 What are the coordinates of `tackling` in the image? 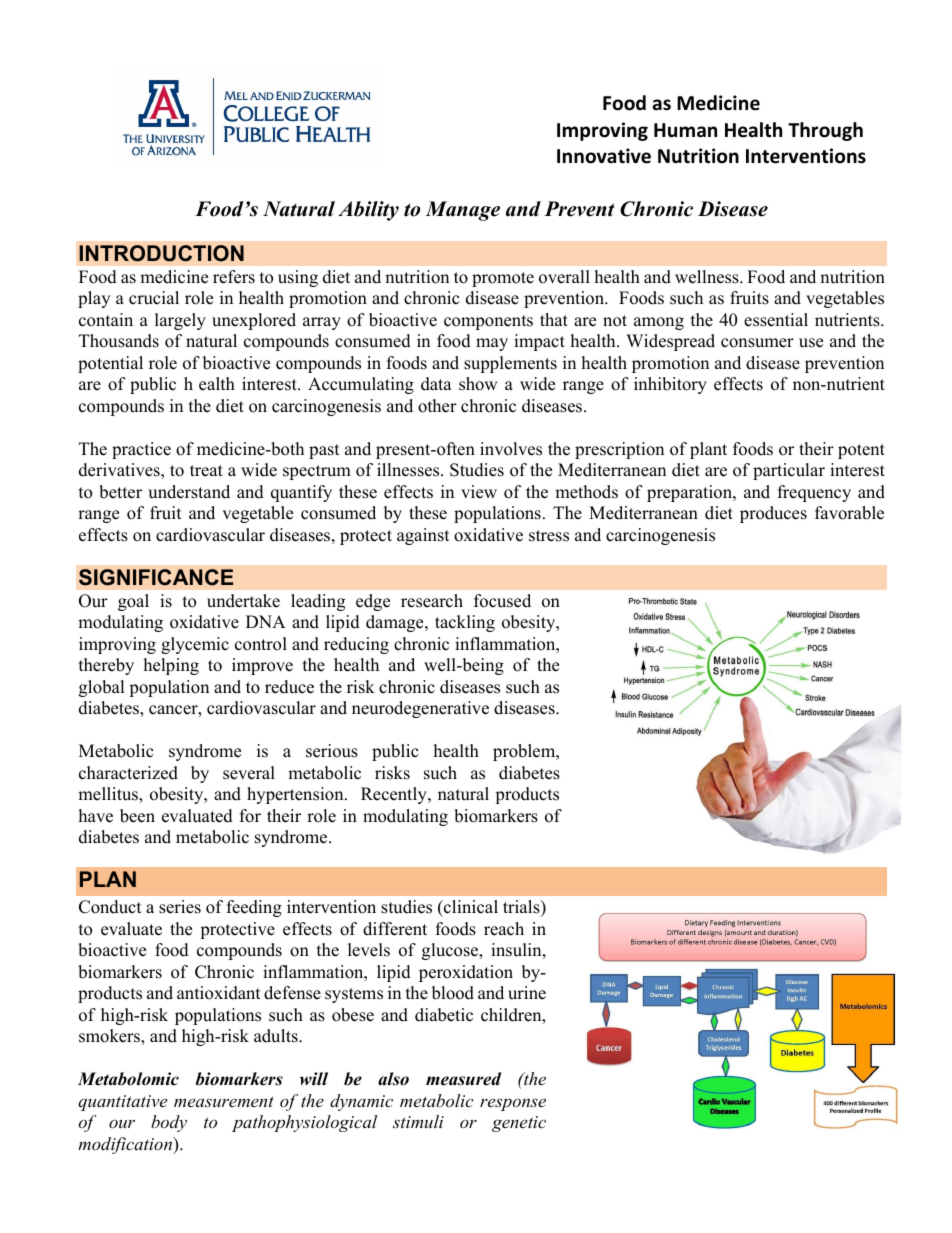 It's located at (465, 623).
